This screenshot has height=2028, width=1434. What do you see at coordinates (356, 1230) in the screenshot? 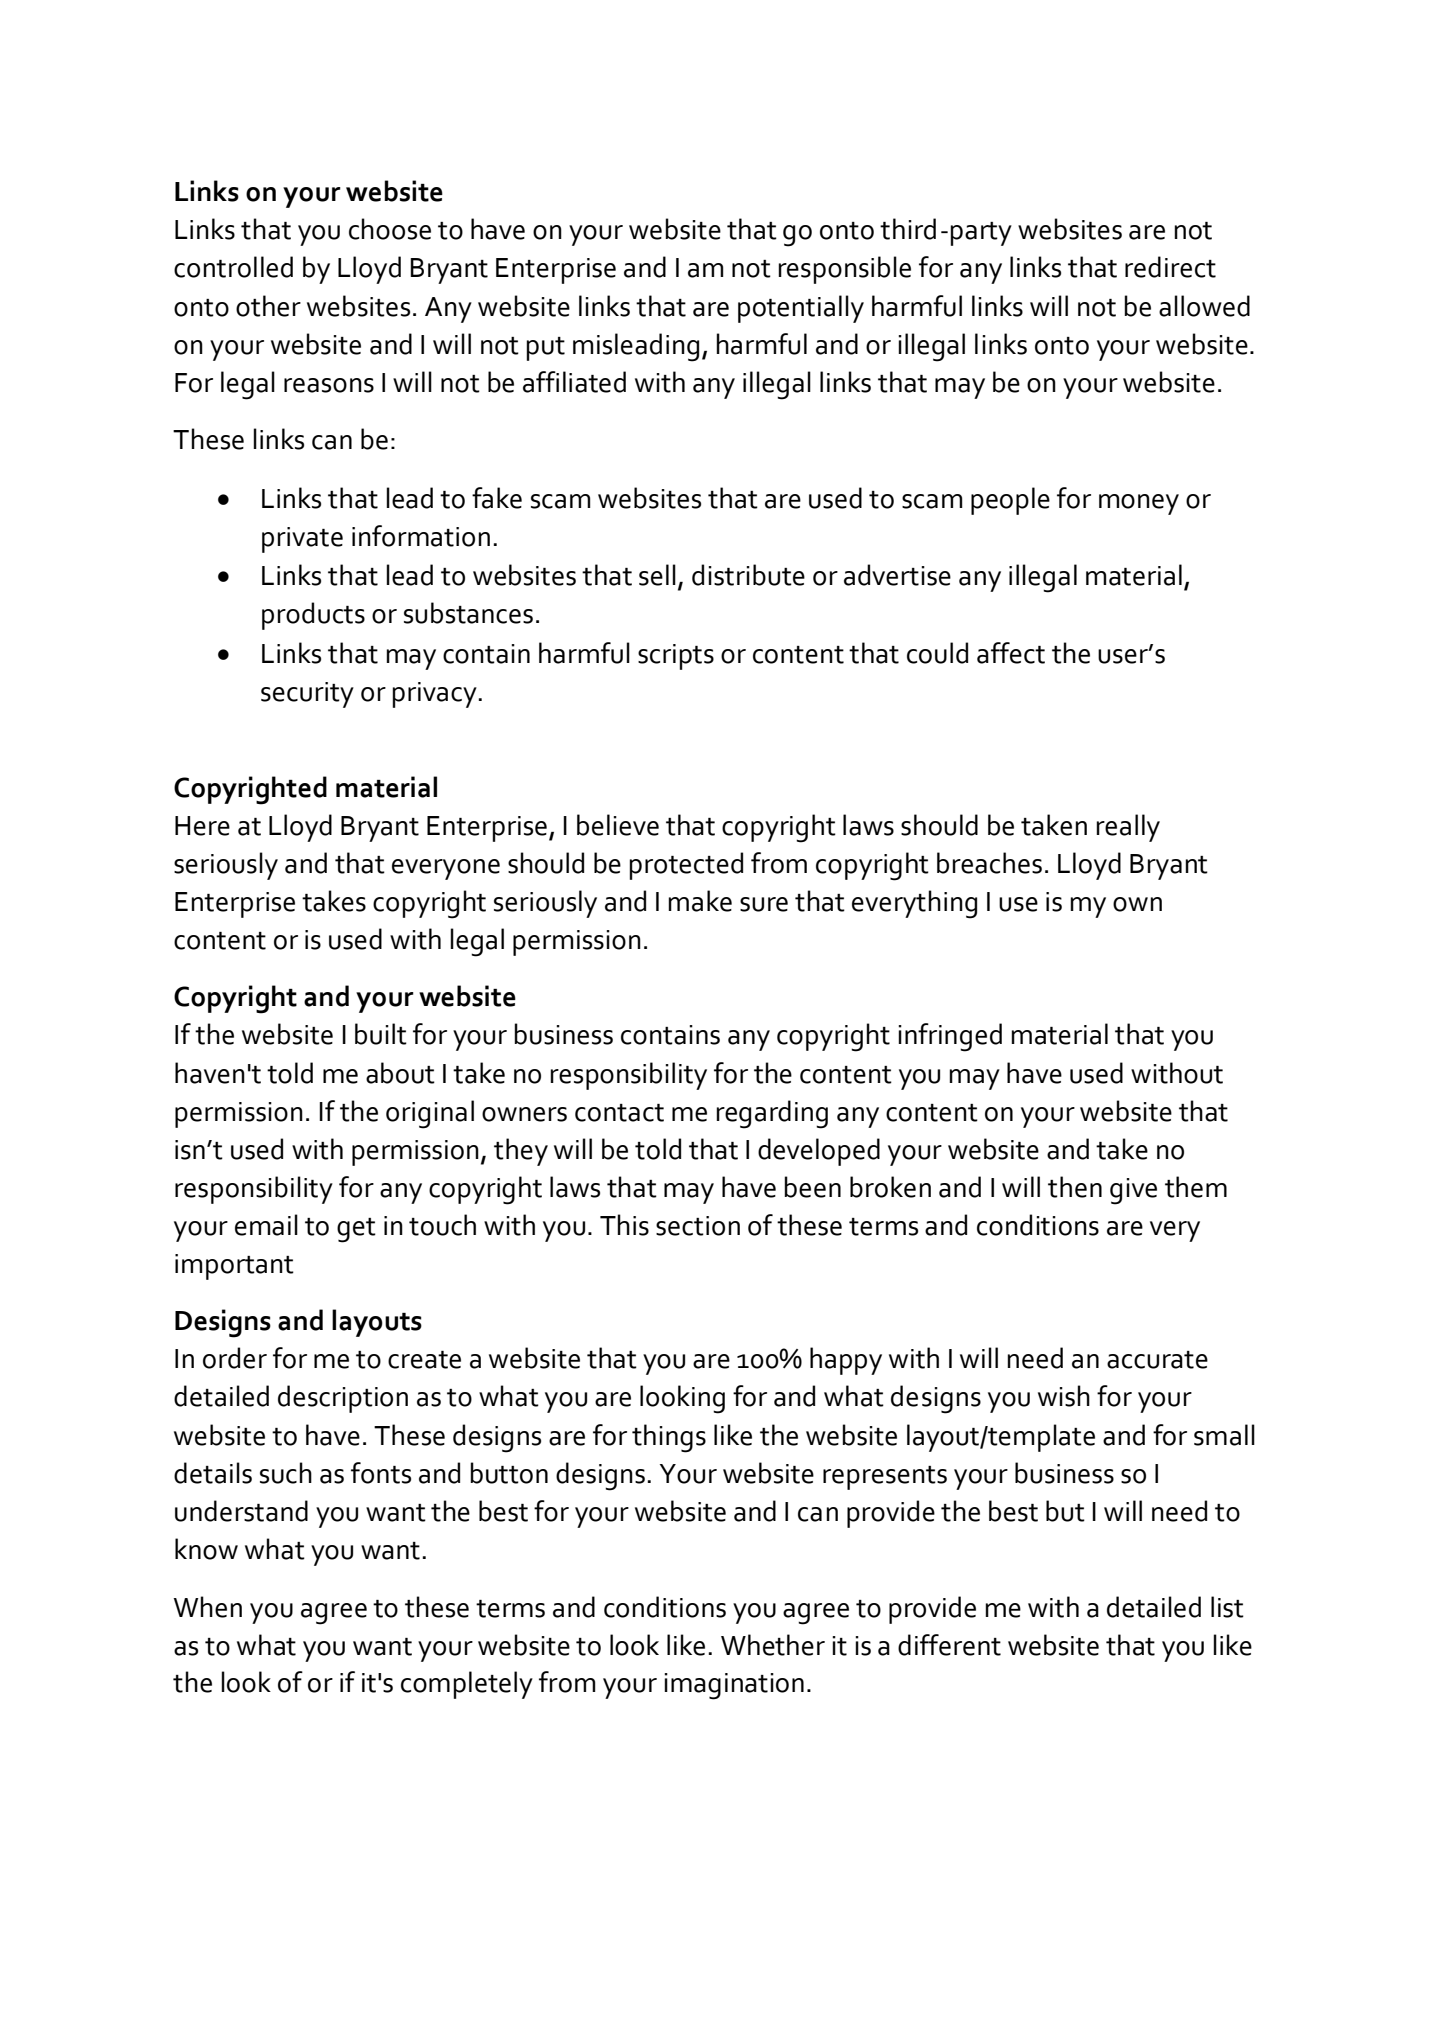
I see `get` at bounding box center [356, 1230].
